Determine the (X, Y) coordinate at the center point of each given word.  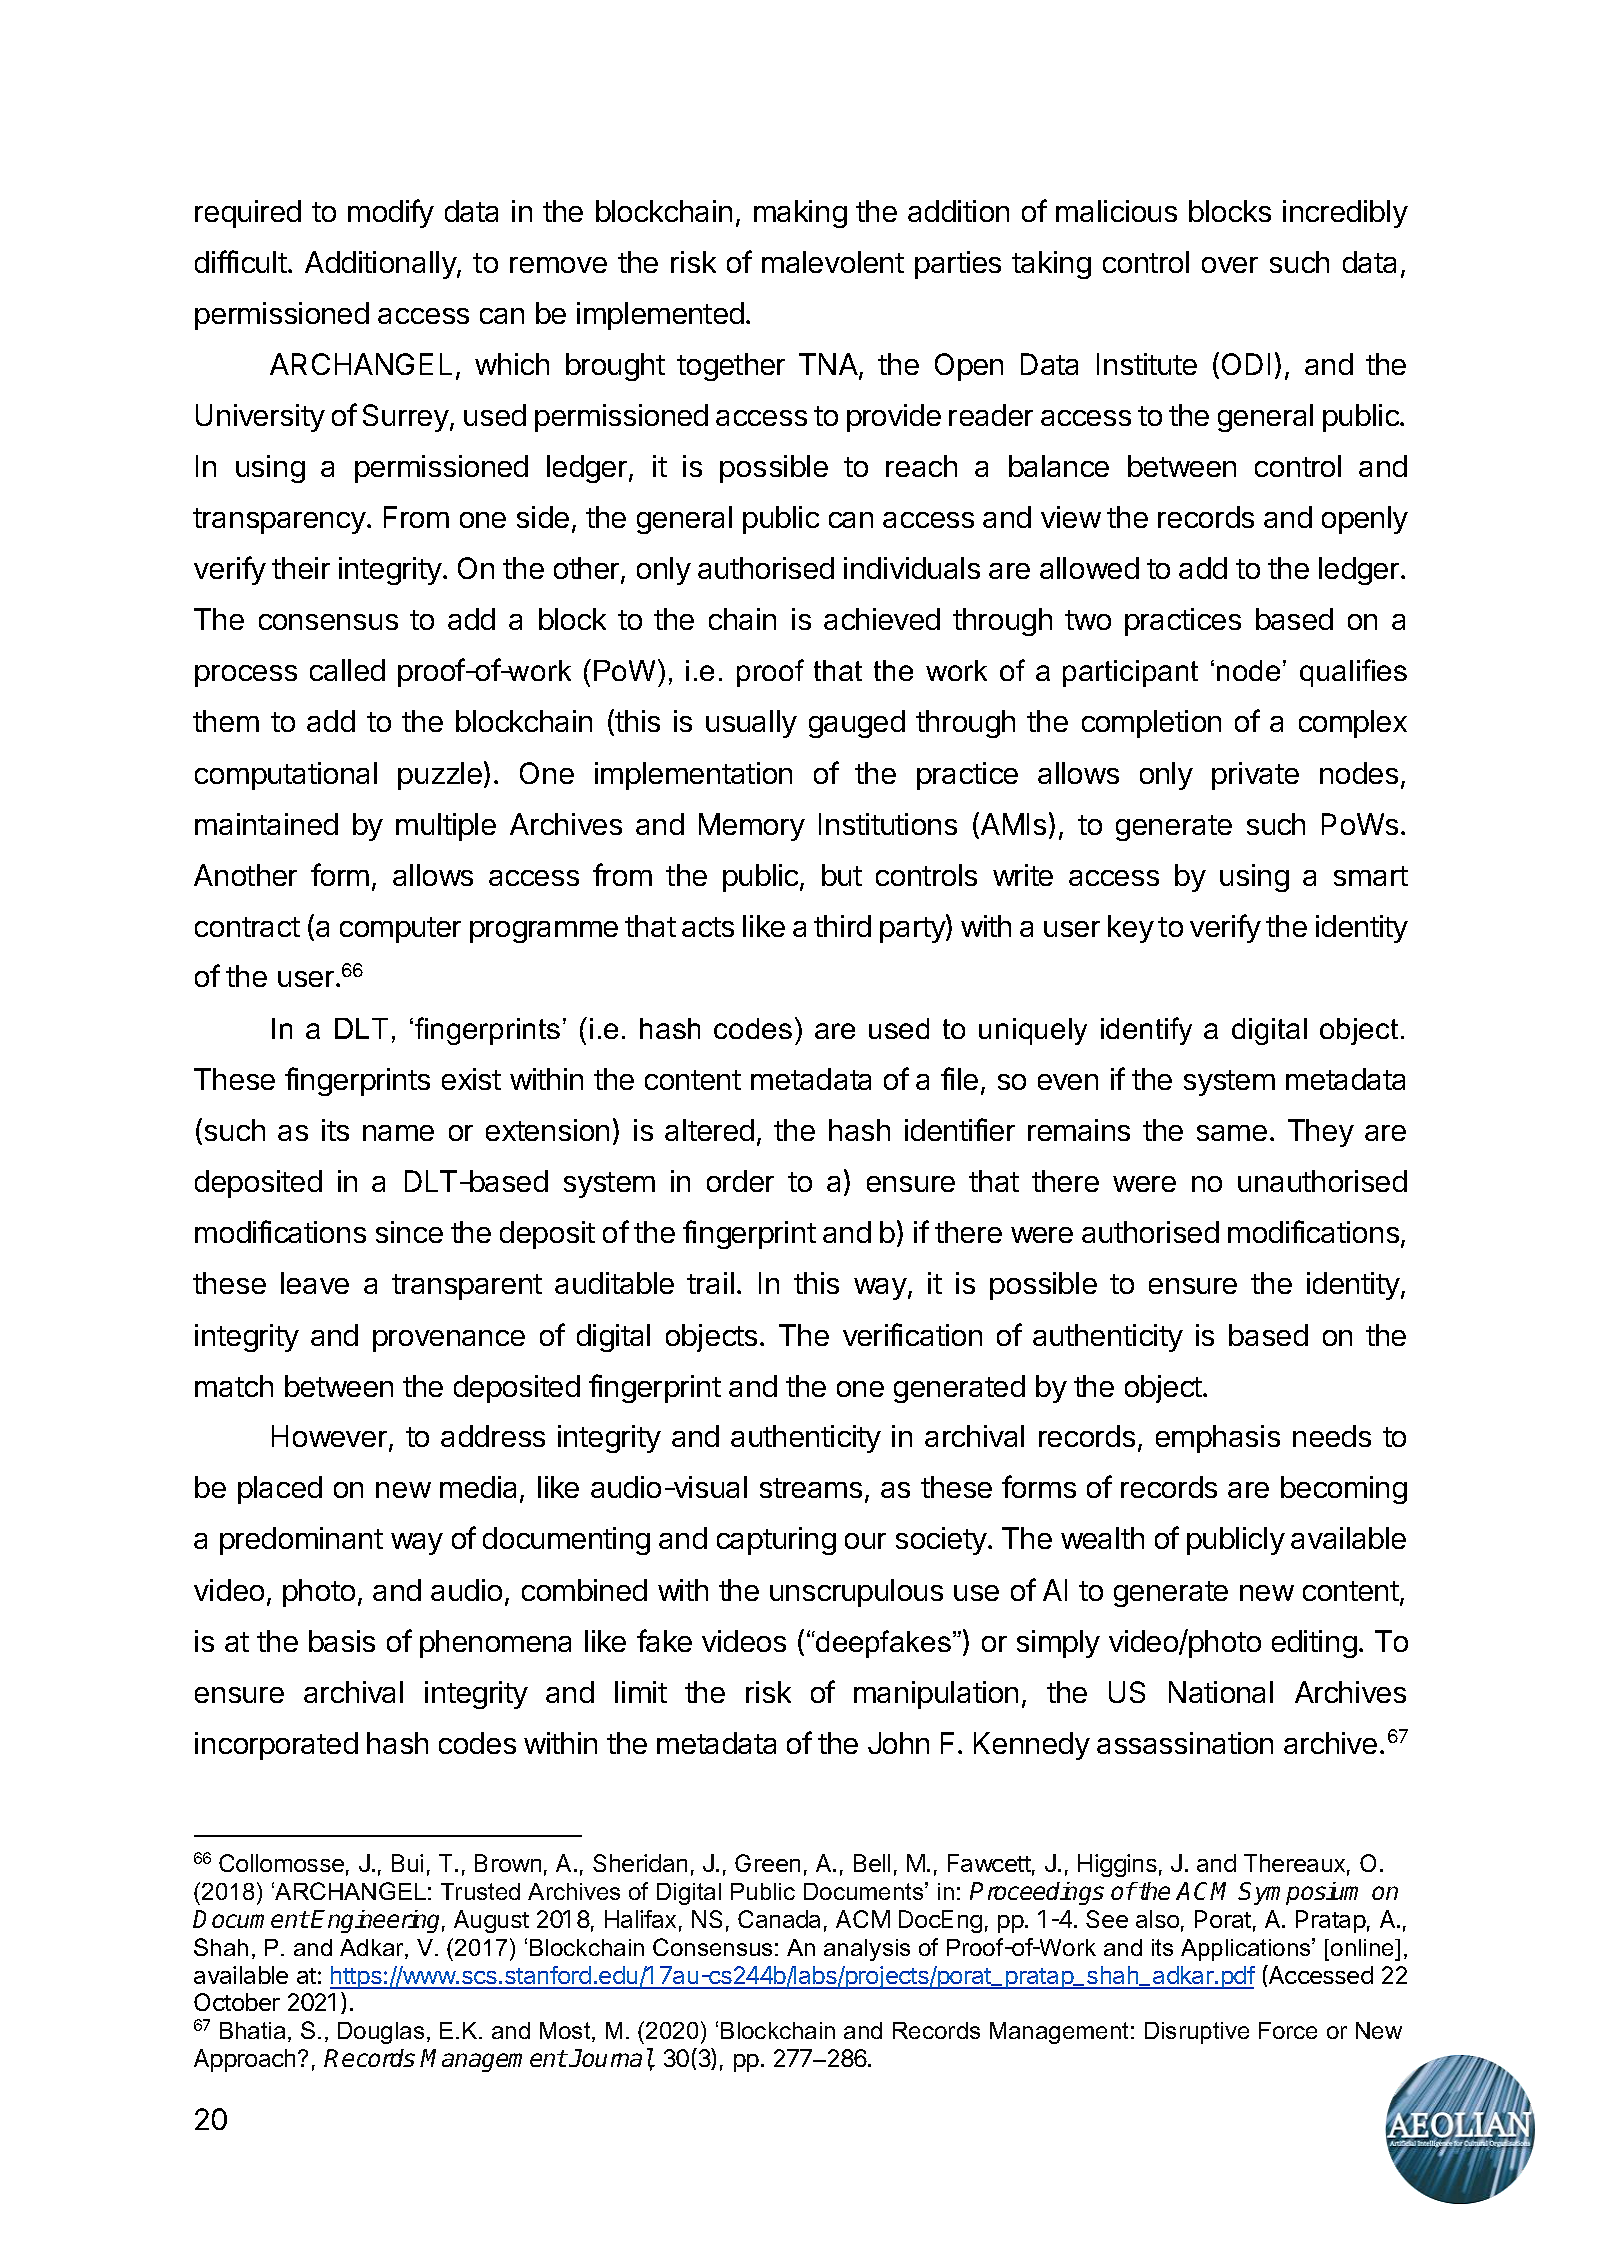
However (331, 1437)
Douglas (381, 2033)
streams (811, 1488)
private (1255, 776)
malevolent (833, 262)
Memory (752, 827)
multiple (446, 827)
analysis (867, 1950)
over (1230, 265)
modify (391, 213)
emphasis (1218, 1439)
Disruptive (1197, 2033)
